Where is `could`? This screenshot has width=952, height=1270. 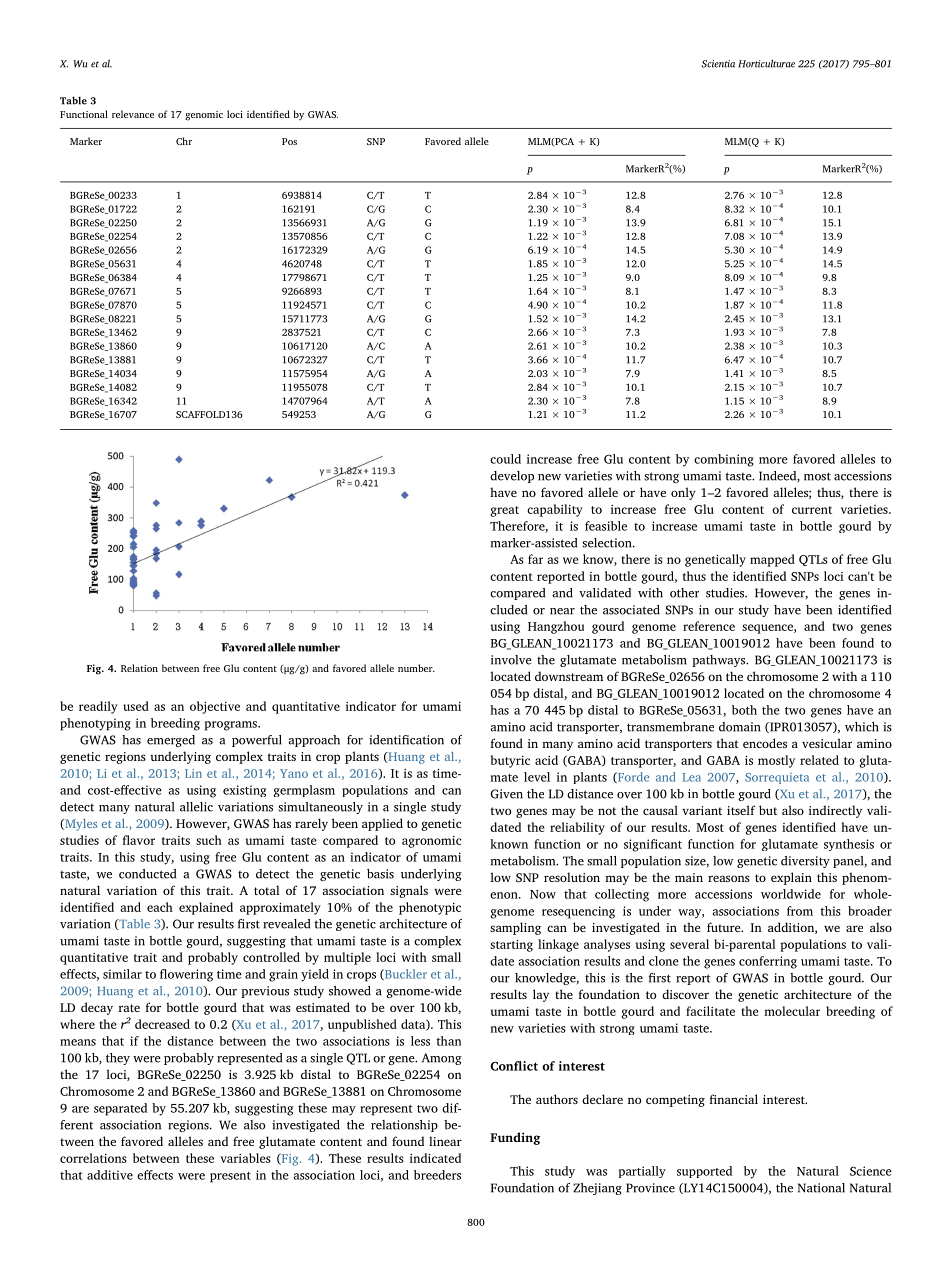
could is located at coordinates (505, 459).
